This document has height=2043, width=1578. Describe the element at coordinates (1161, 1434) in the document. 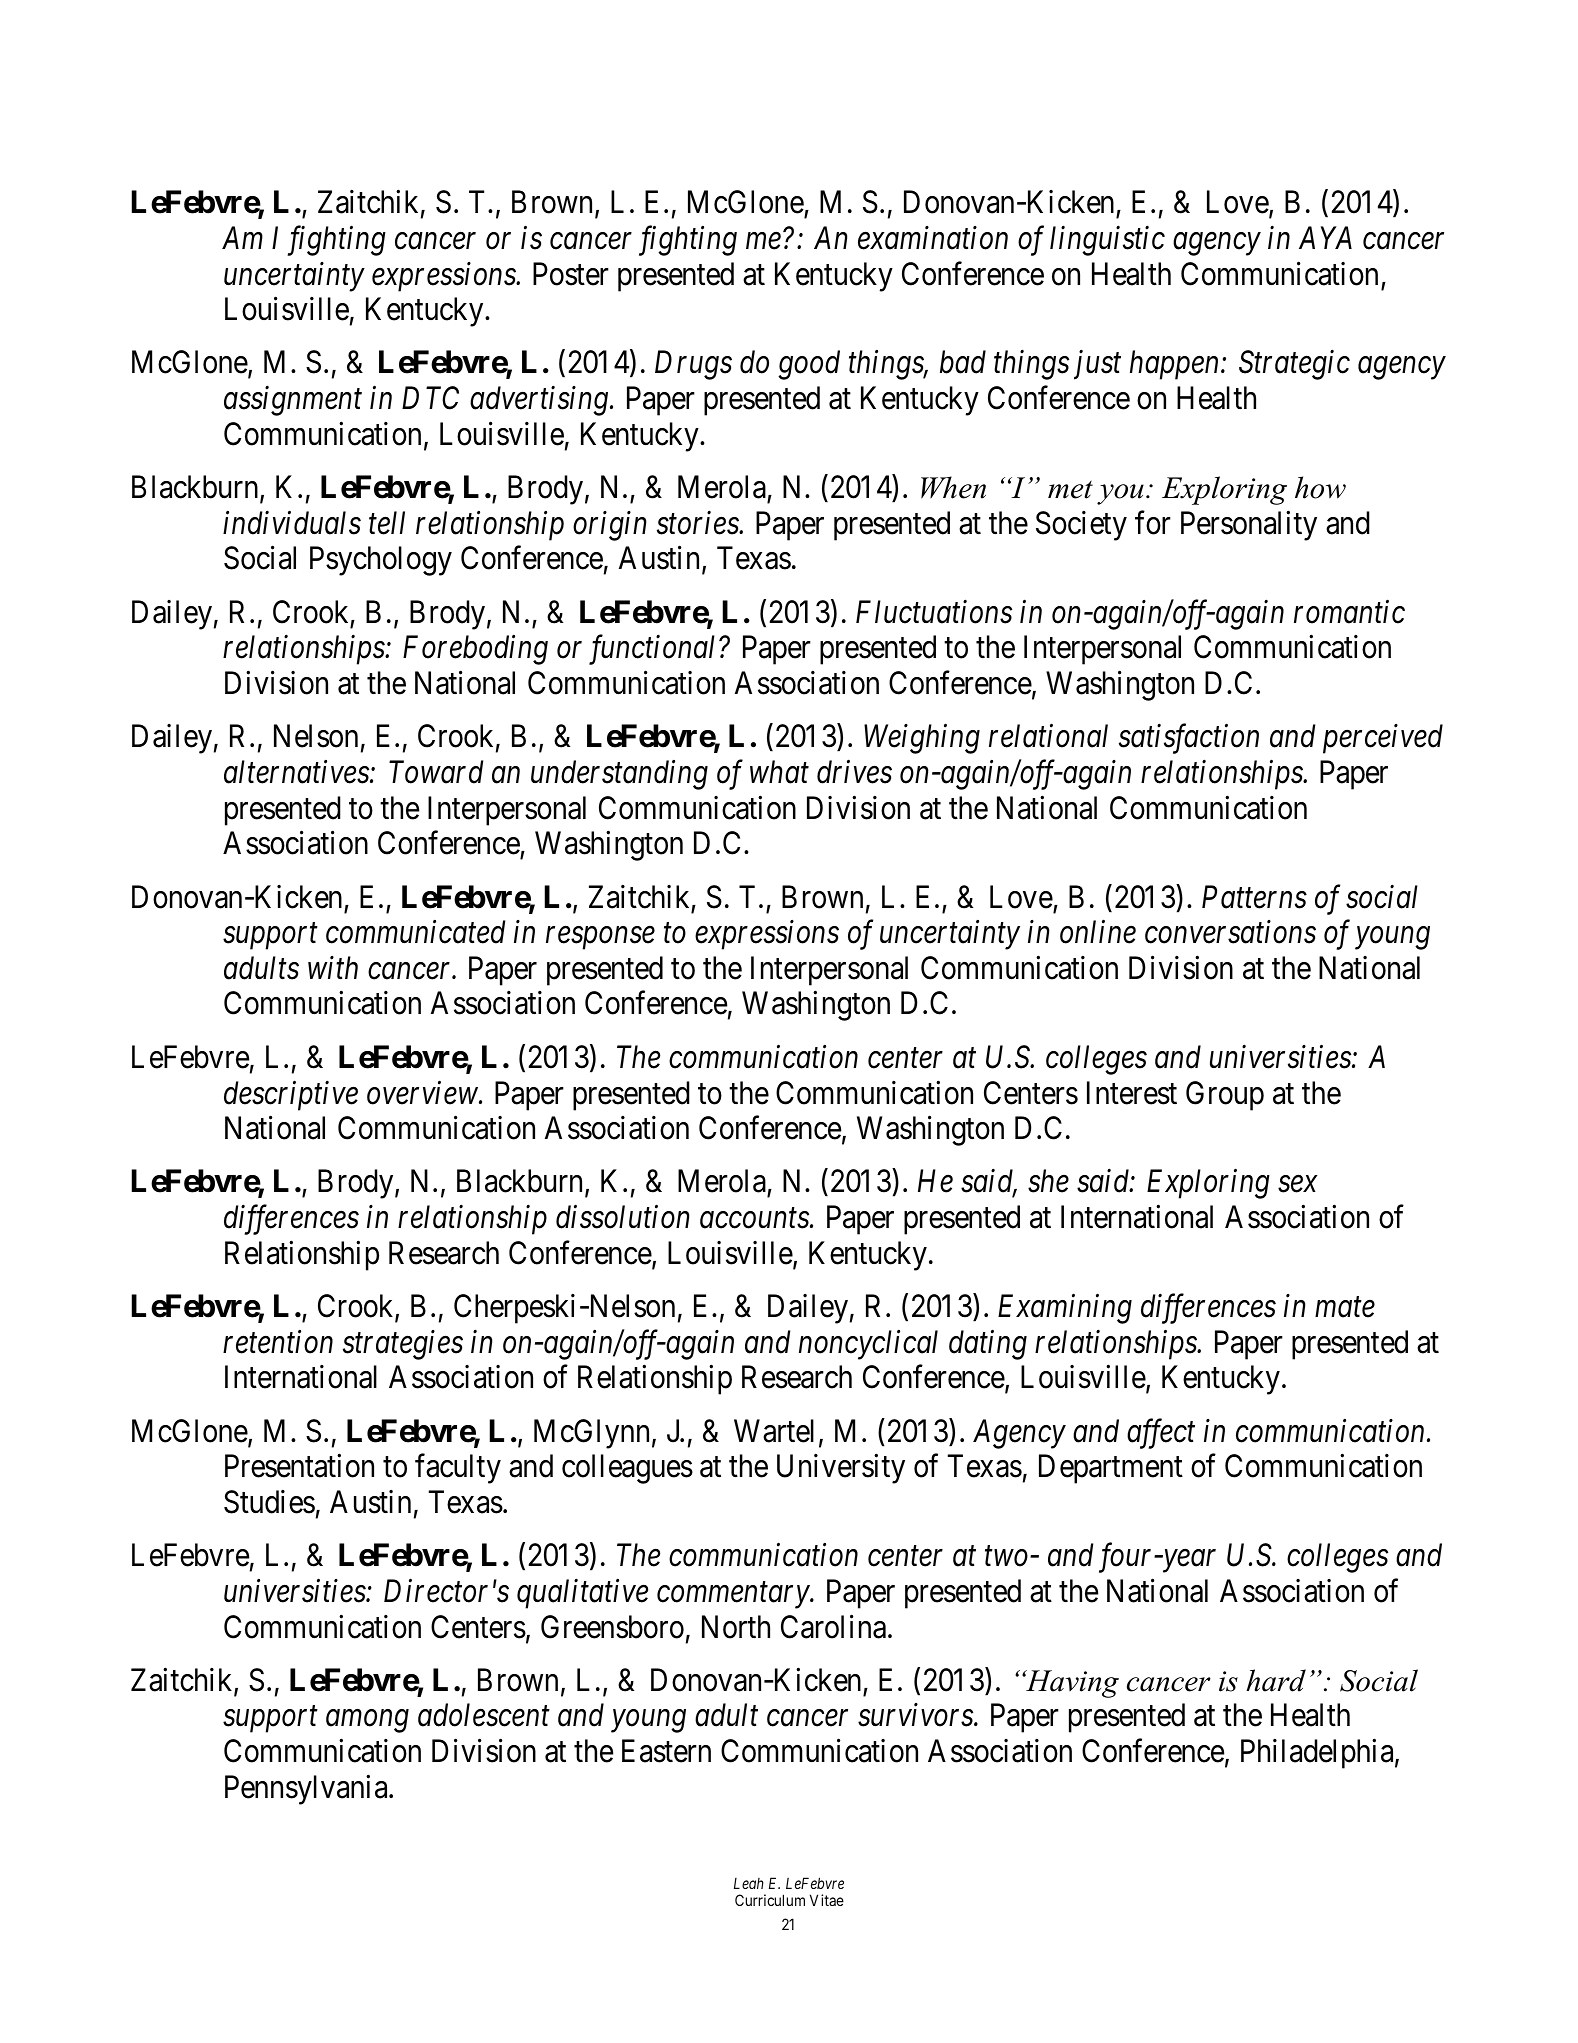

I see `affect` at that location.
